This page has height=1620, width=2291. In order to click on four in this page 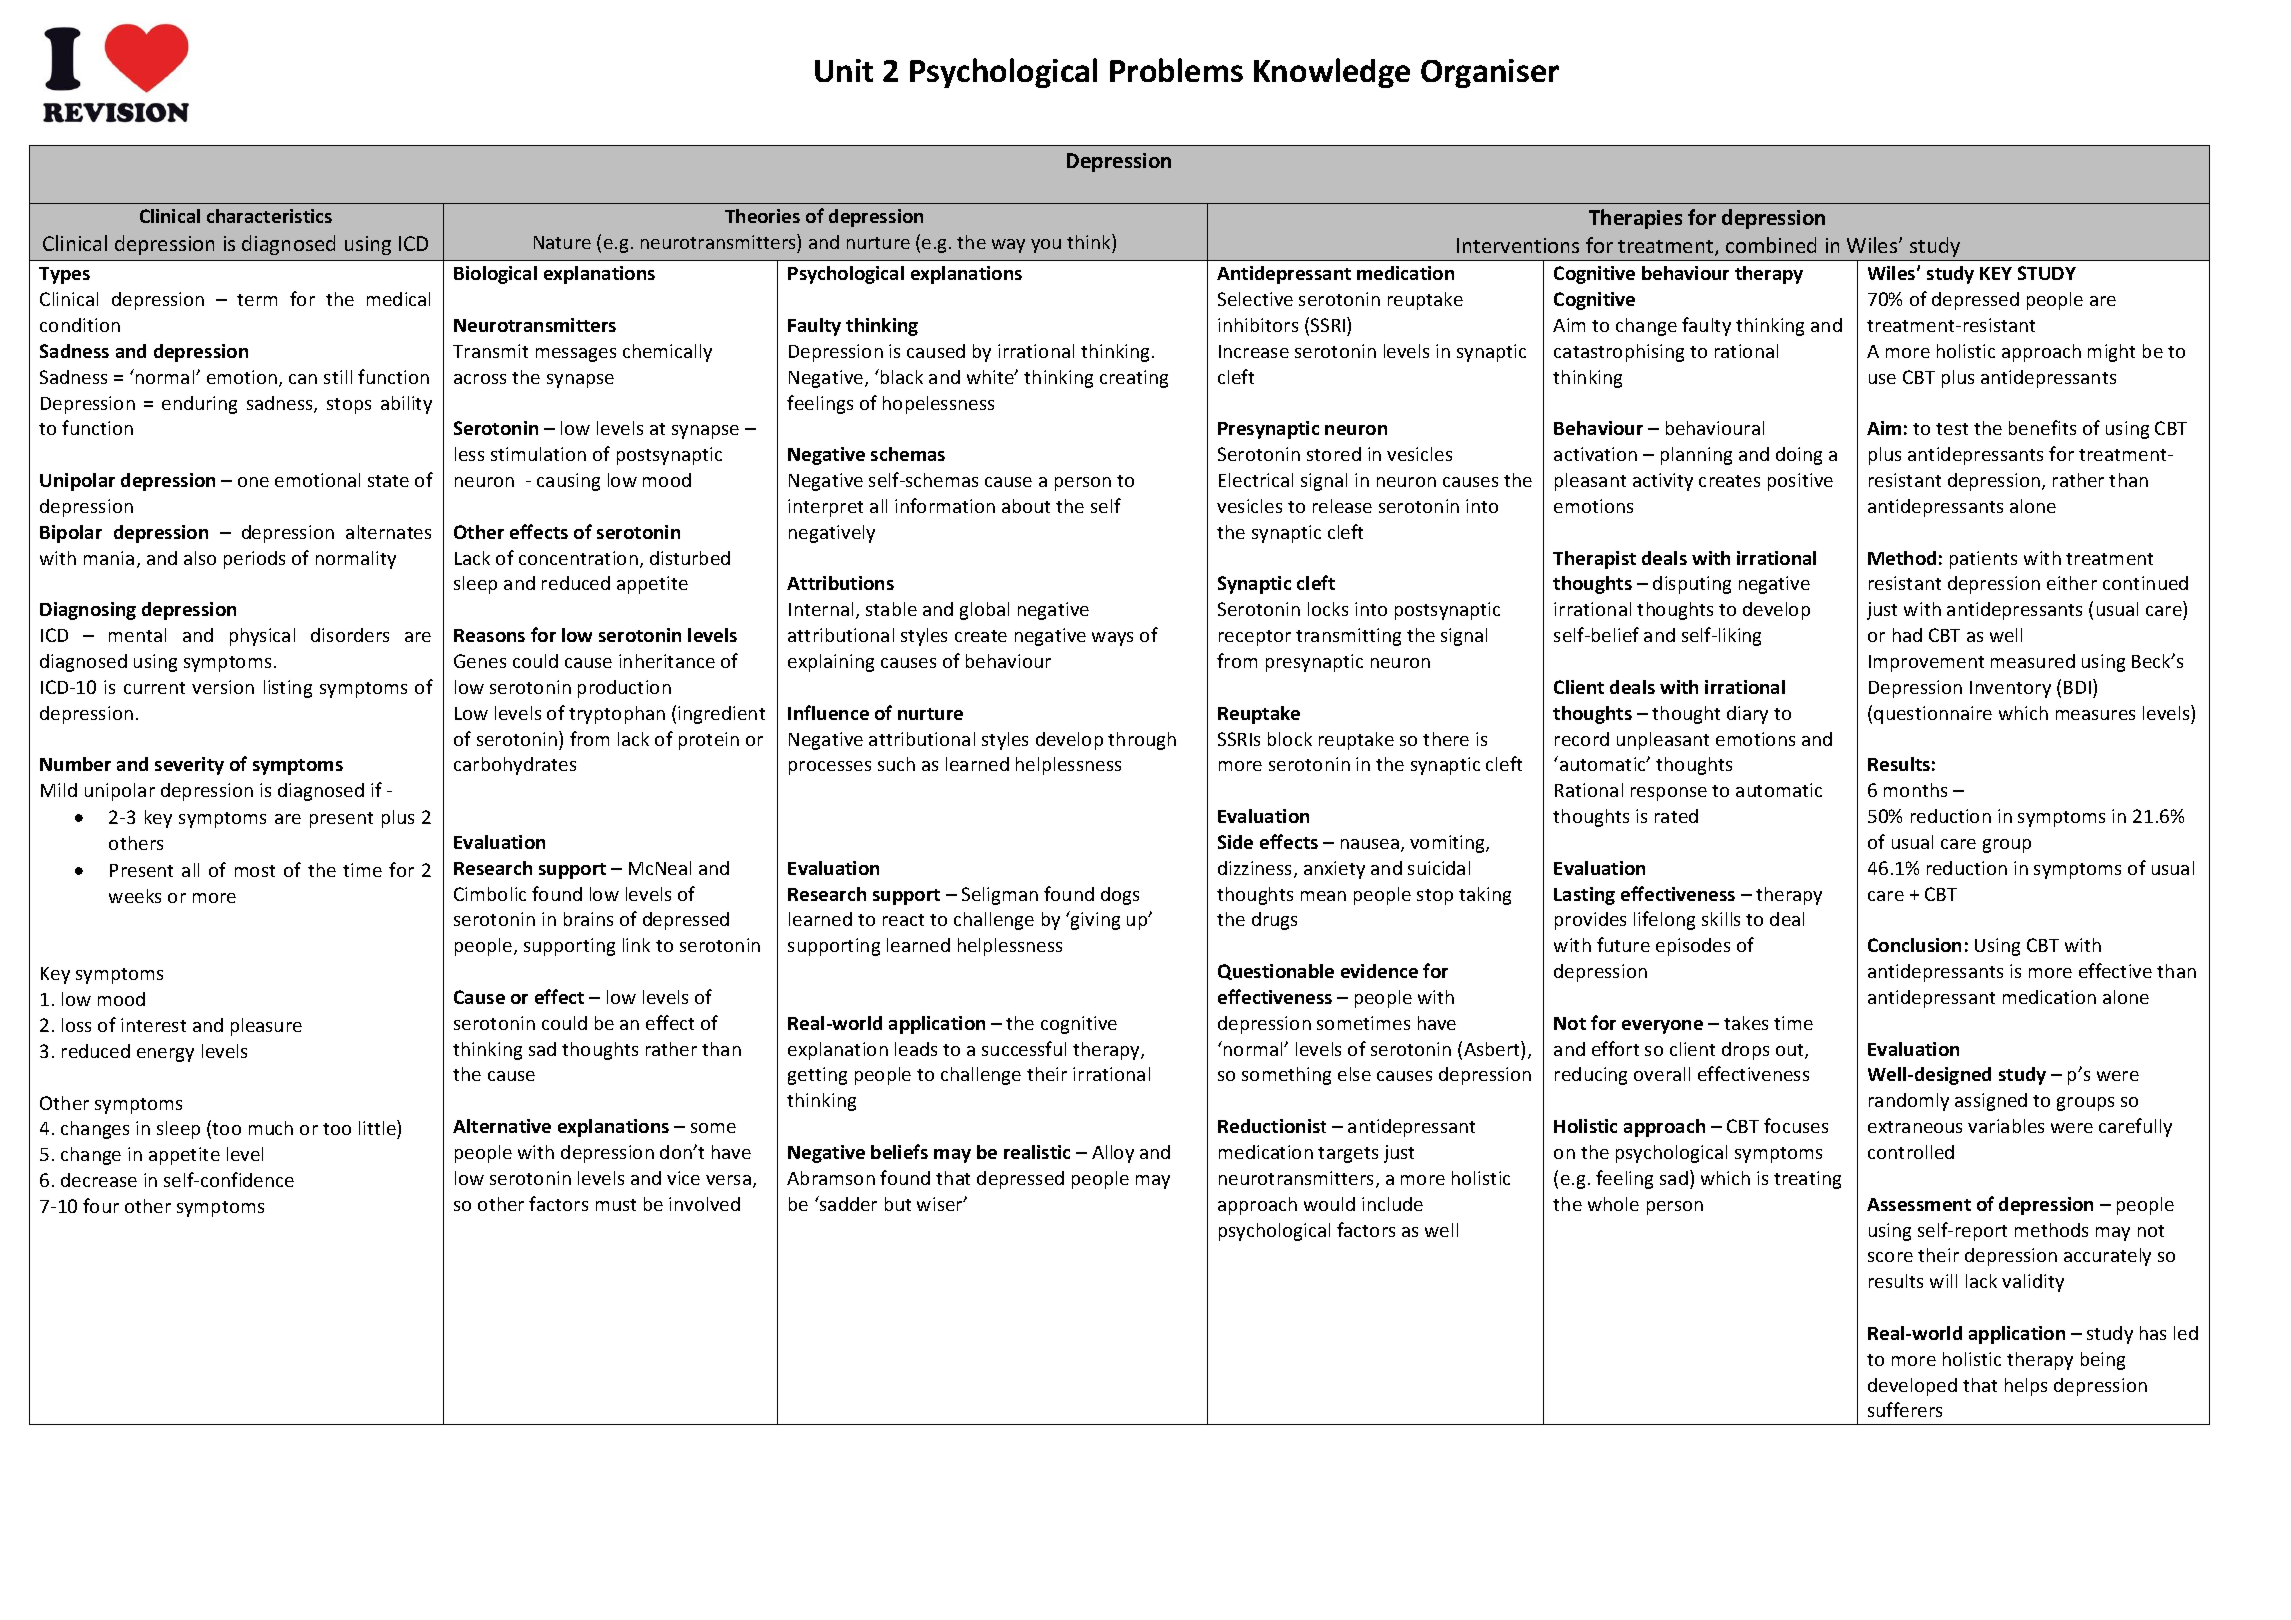, I will do `click(101, 1205)`.
